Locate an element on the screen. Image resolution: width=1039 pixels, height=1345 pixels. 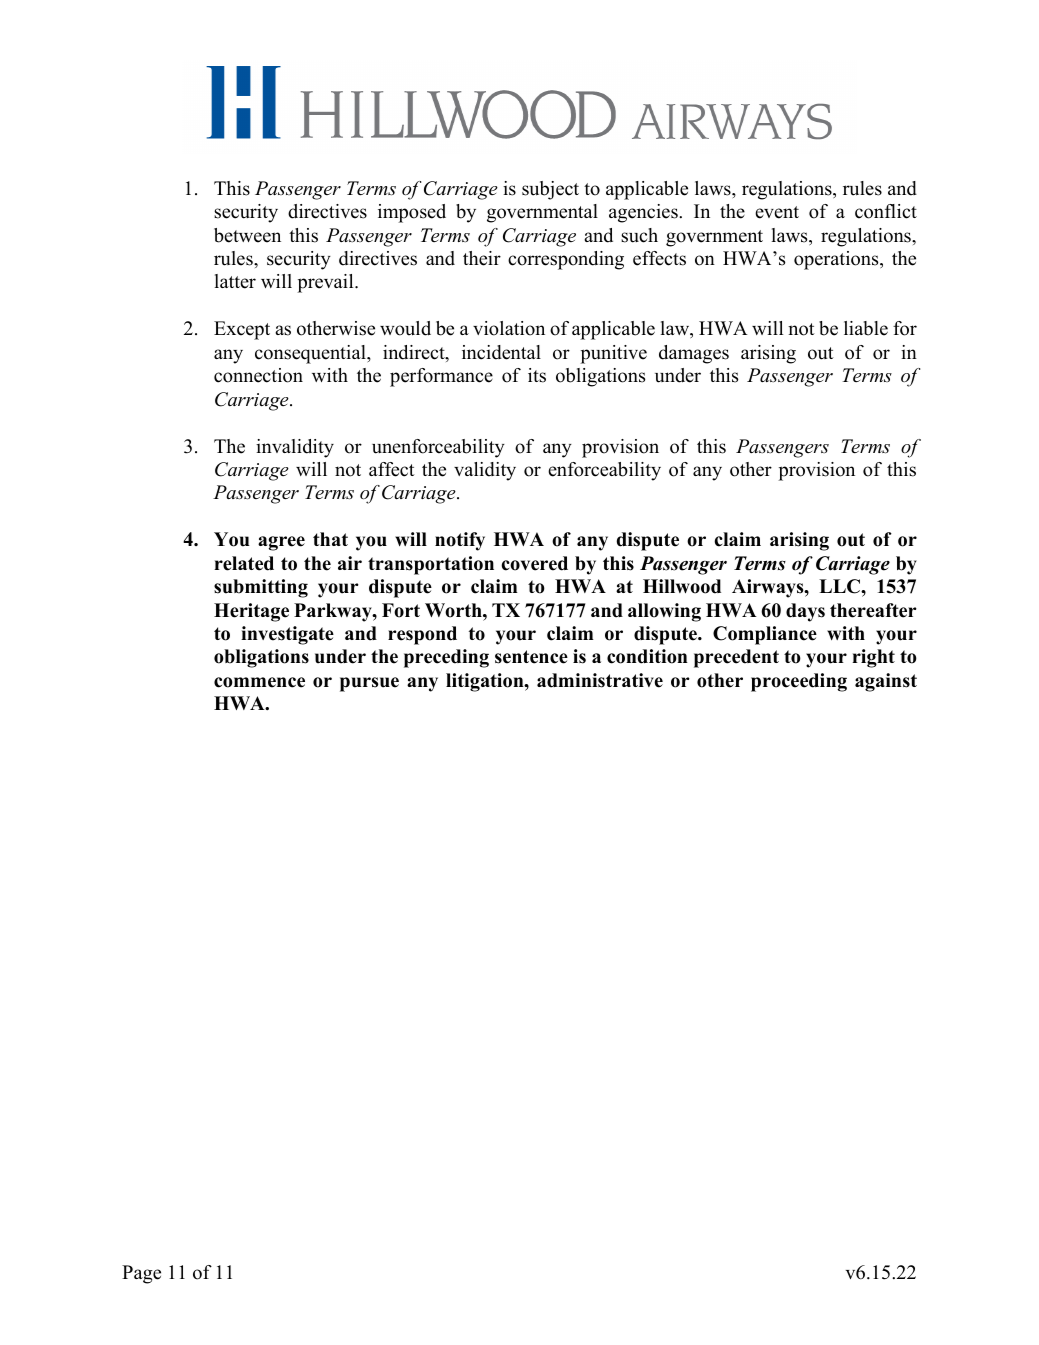
Page is located at coordinates (141, 1274).
